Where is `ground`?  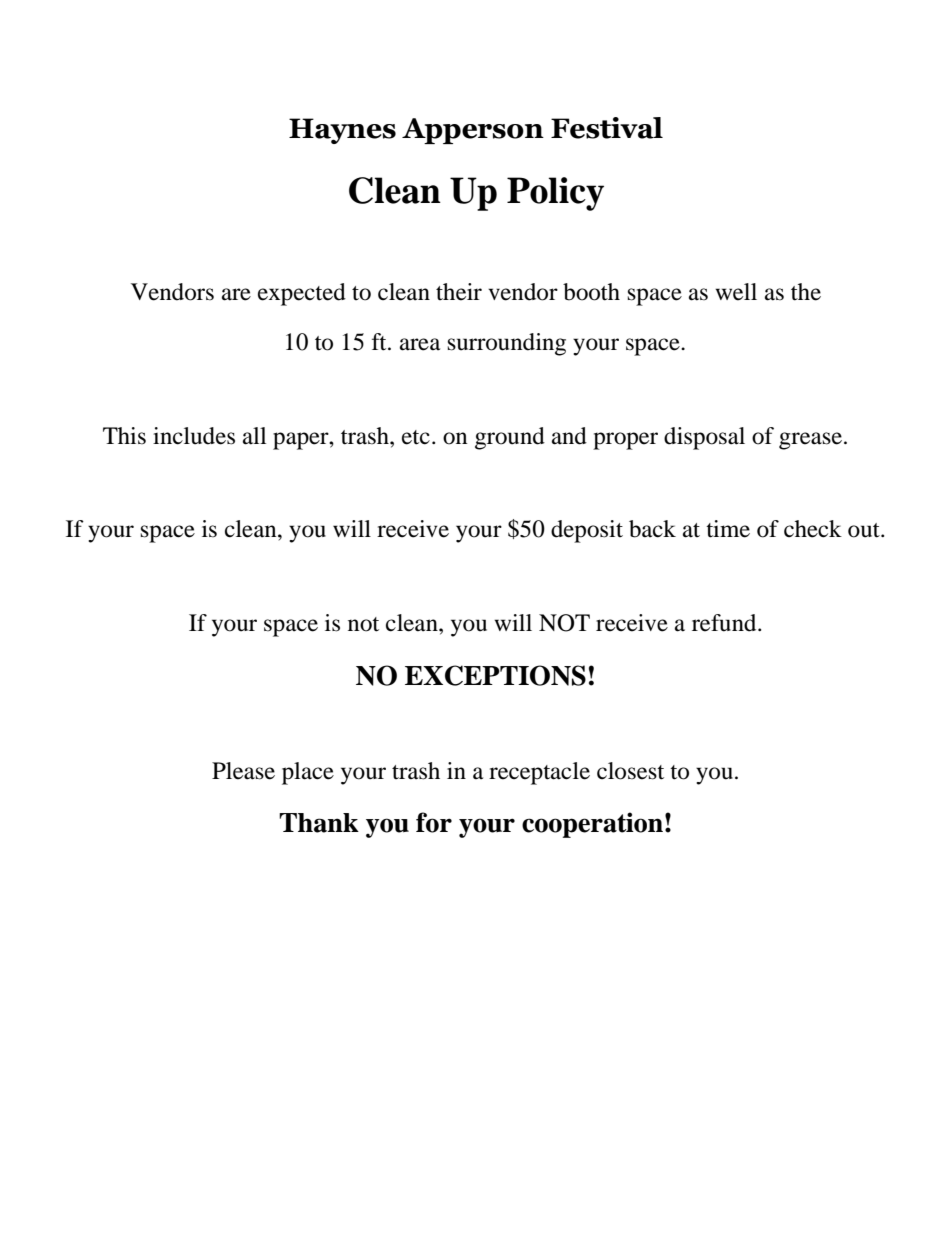 ground is located at coordinates (510, 438).
